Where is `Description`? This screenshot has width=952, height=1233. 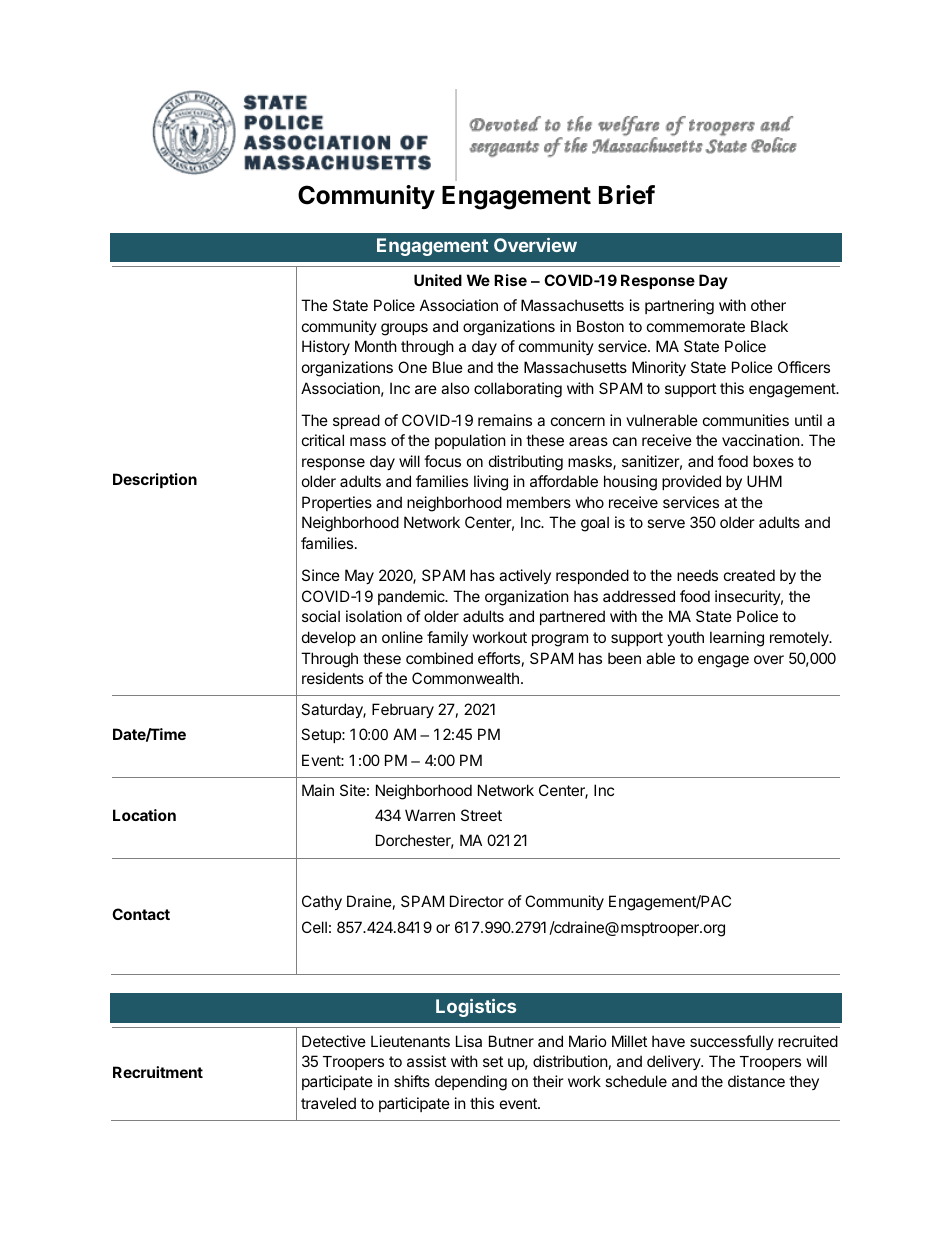 Description is located at coordinates (155, 480).
